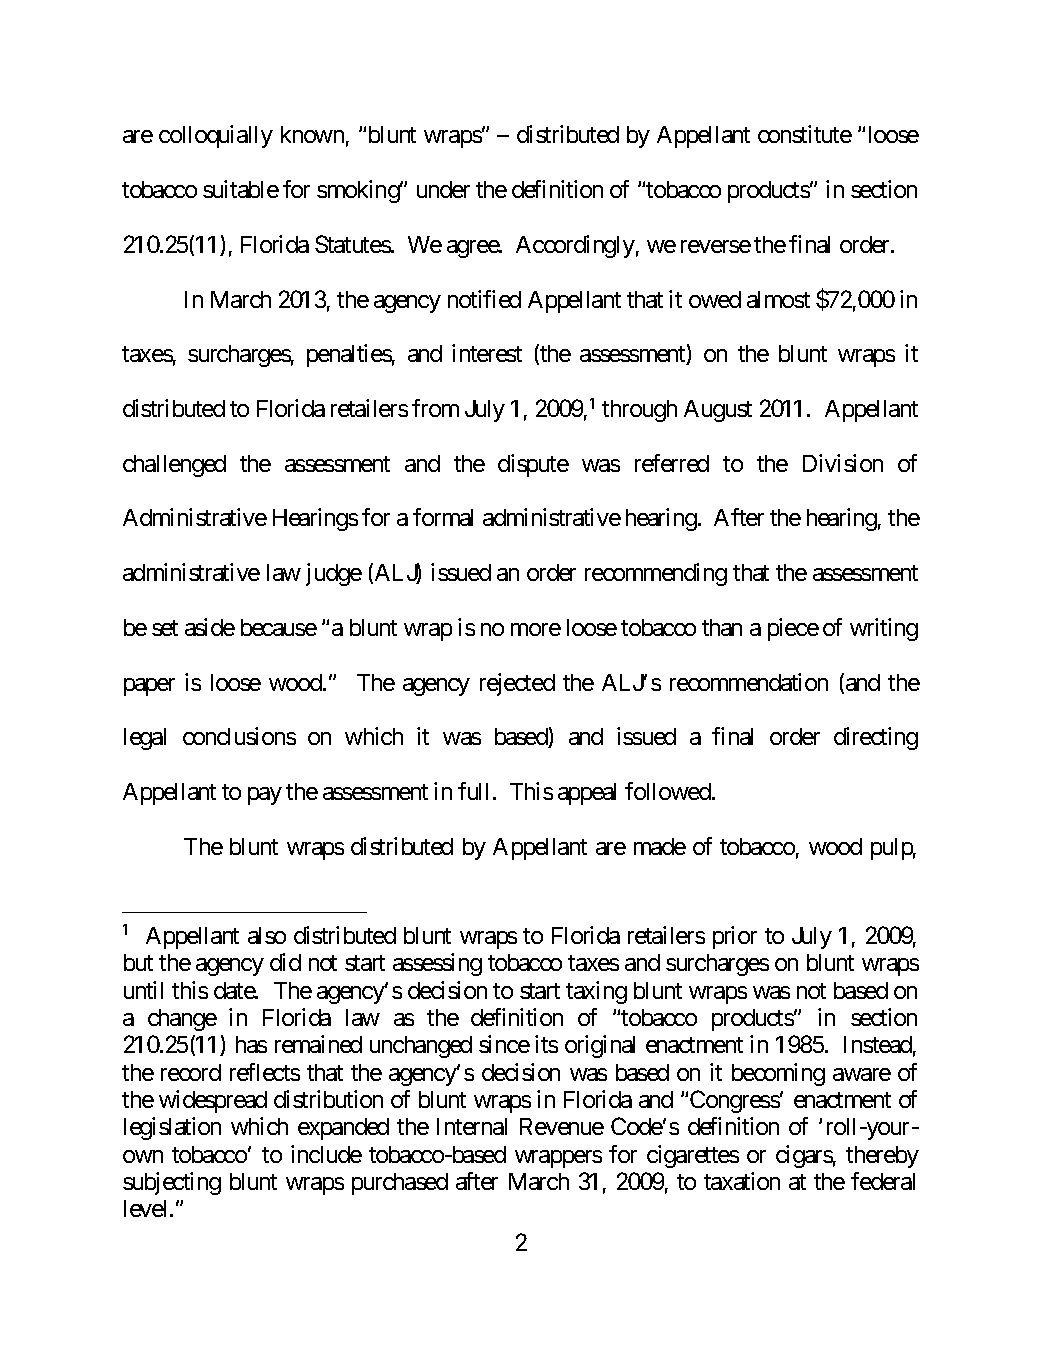 The image size is (1040, 1346). Describe the element at coordinates (805, 134) in the screenshot. I see `constitute` at that location.
